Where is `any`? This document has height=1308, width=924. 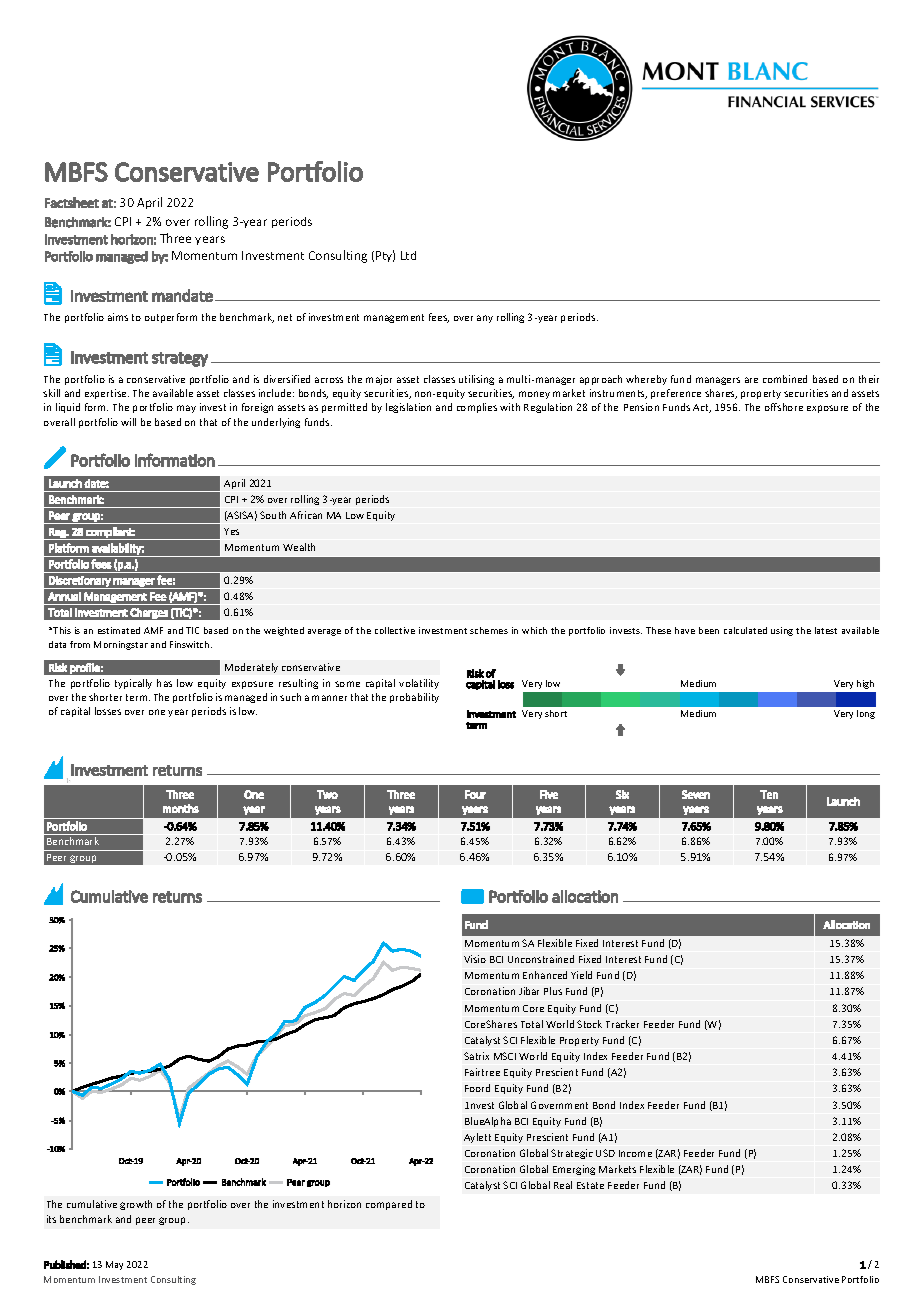 any is located at coordinates (485, 319).
